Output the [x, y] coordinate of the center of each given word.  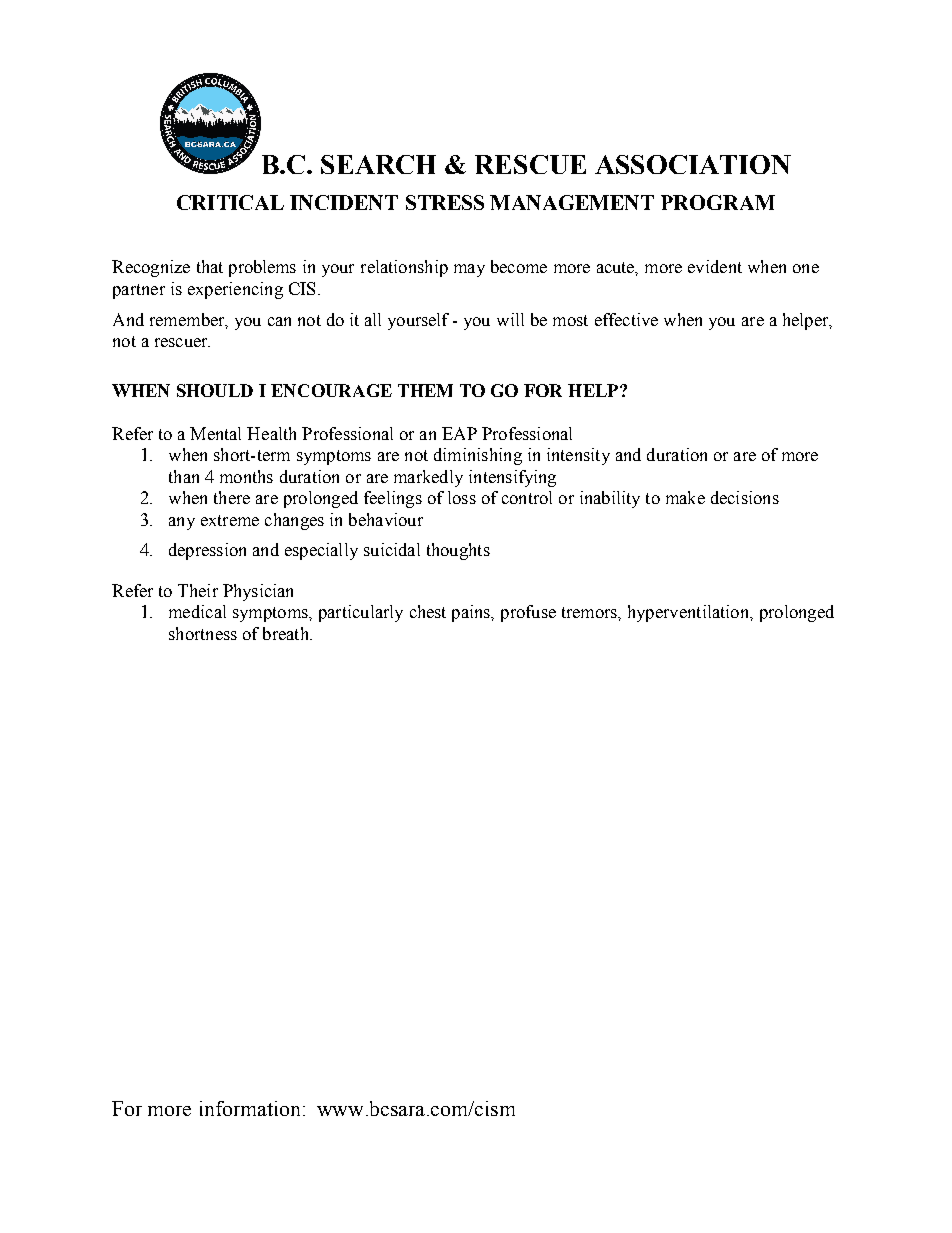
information [250, 1108]
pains [472, 613]
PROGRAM [718, 202]
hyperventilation [690, 613]
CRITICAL [230, 202]
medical [197, 611]
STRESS [445, 202]
